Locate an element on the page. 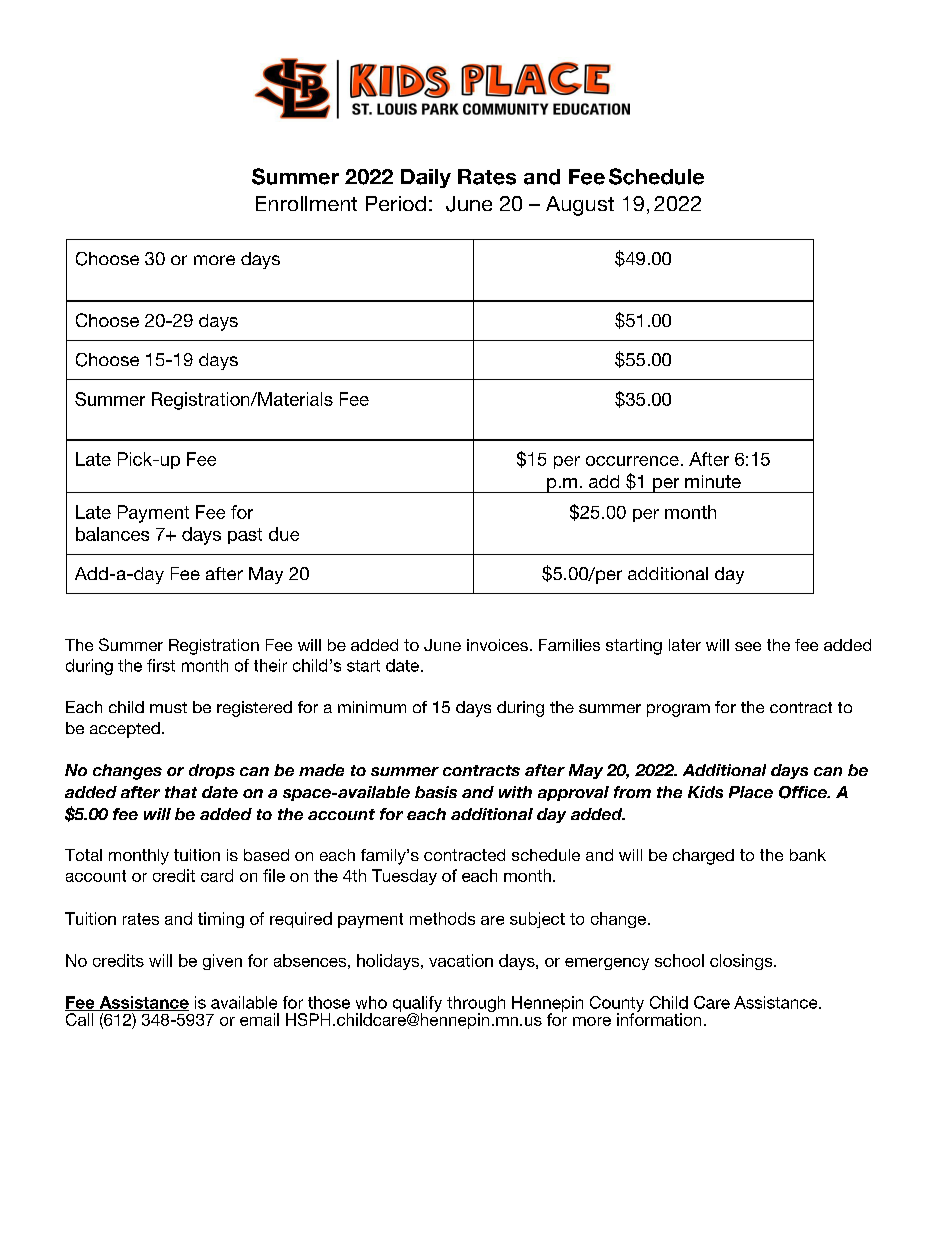 This page has height=1233, width=952. minute is located at coordinates (713, 481).
